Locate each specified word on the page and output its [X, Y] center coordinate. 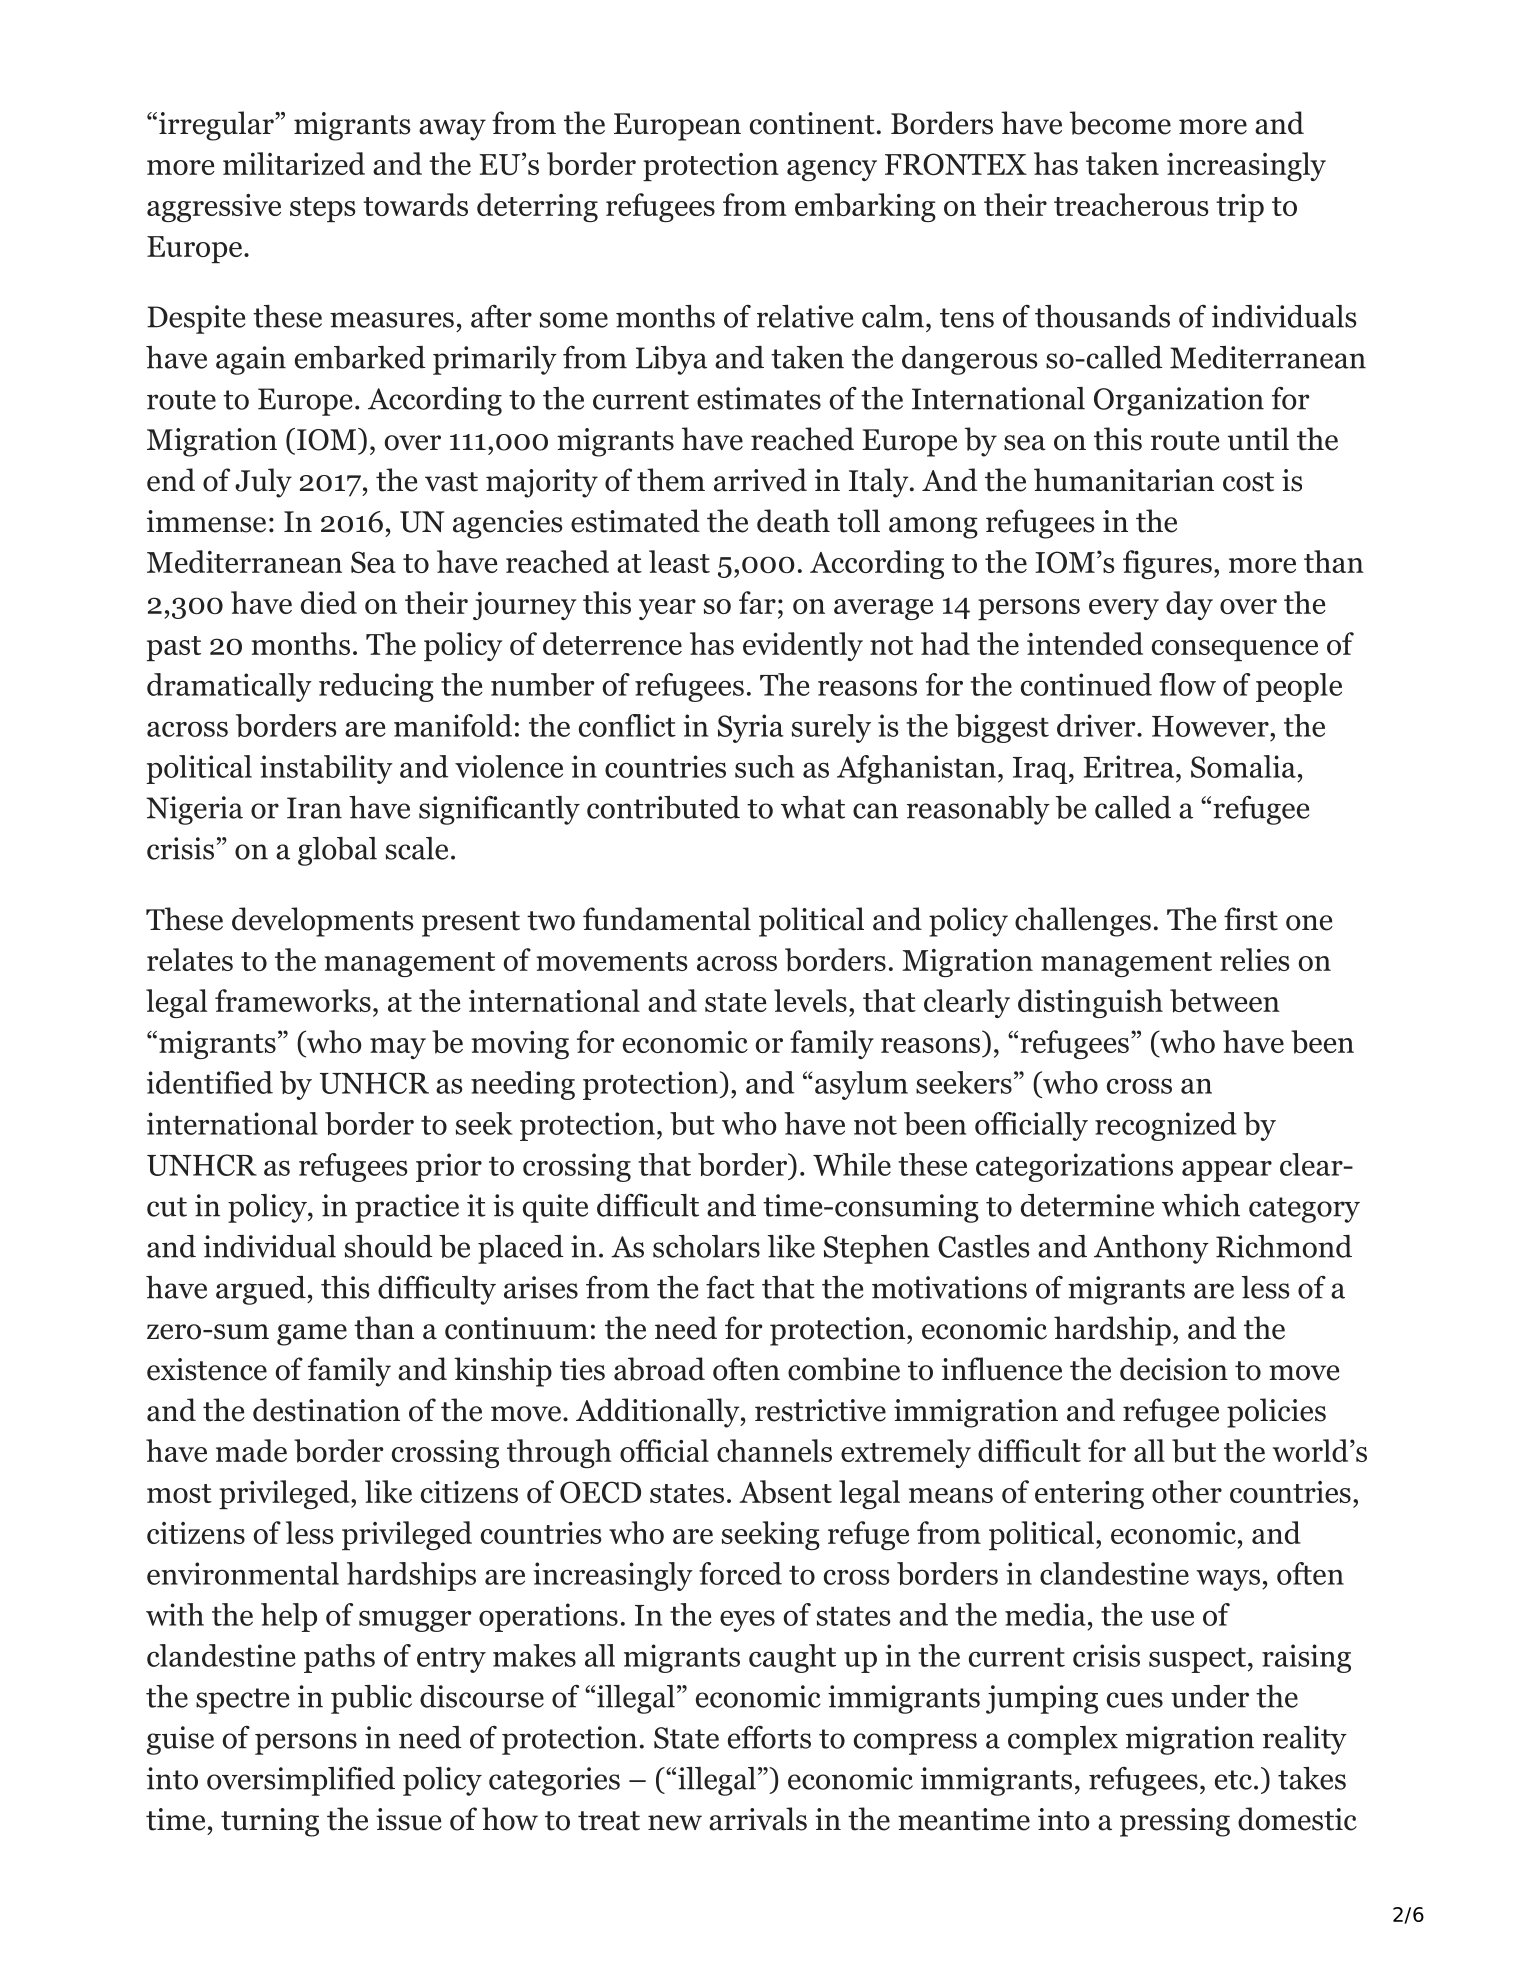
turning [270, 1822]
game [312, 1335]
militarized [294, 163]
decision [1174, 1369]
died [329, 602]
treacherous [1131, 204]
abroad [659, 1369]
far [757, 602]
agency [832, 170]
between [1225, 1001]
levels [810, 1000]
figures [1167, 564]
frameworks [293, 1000]
